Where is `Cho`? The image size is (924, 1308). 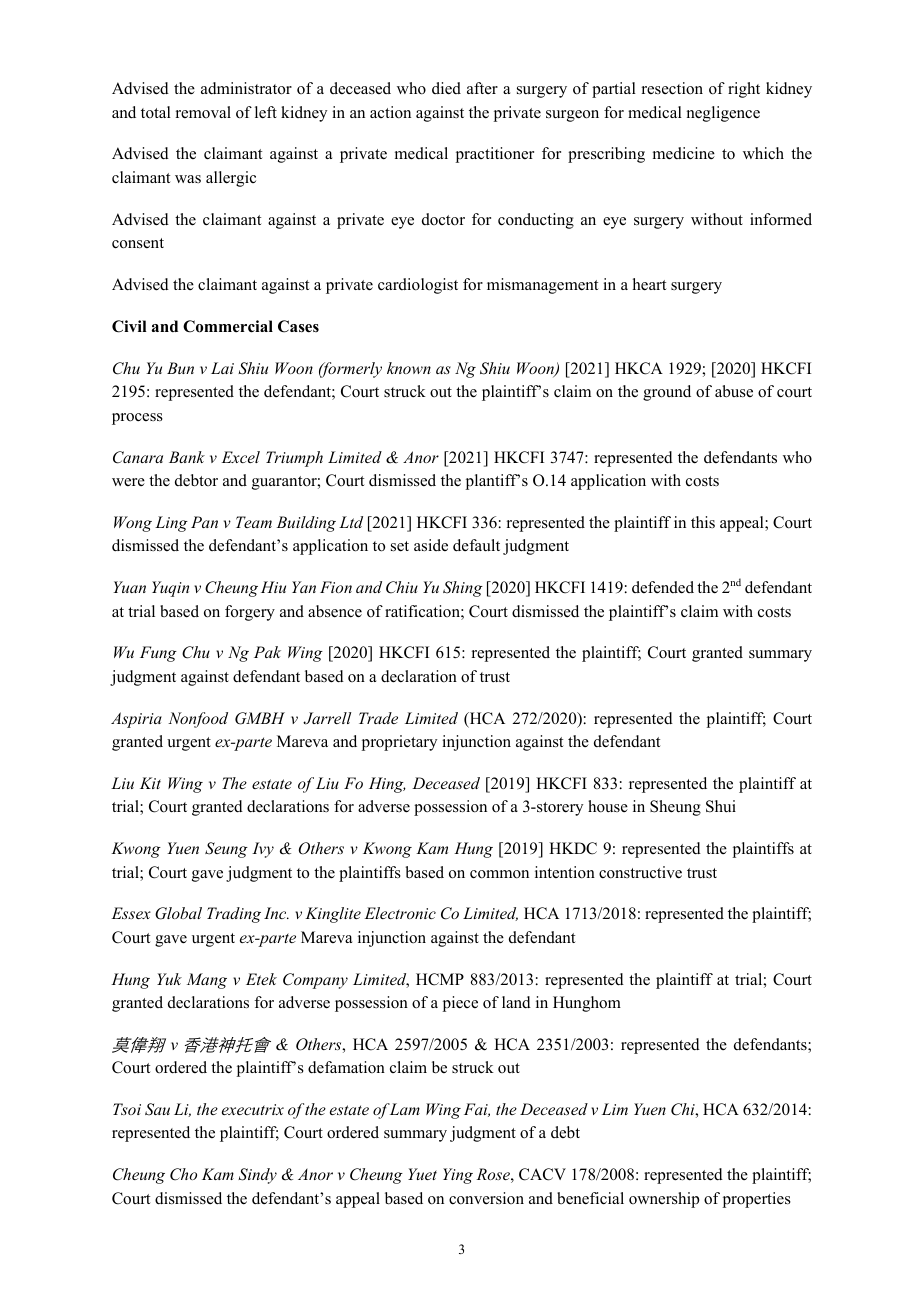
Cho is located at coordinates (183, 1174).
